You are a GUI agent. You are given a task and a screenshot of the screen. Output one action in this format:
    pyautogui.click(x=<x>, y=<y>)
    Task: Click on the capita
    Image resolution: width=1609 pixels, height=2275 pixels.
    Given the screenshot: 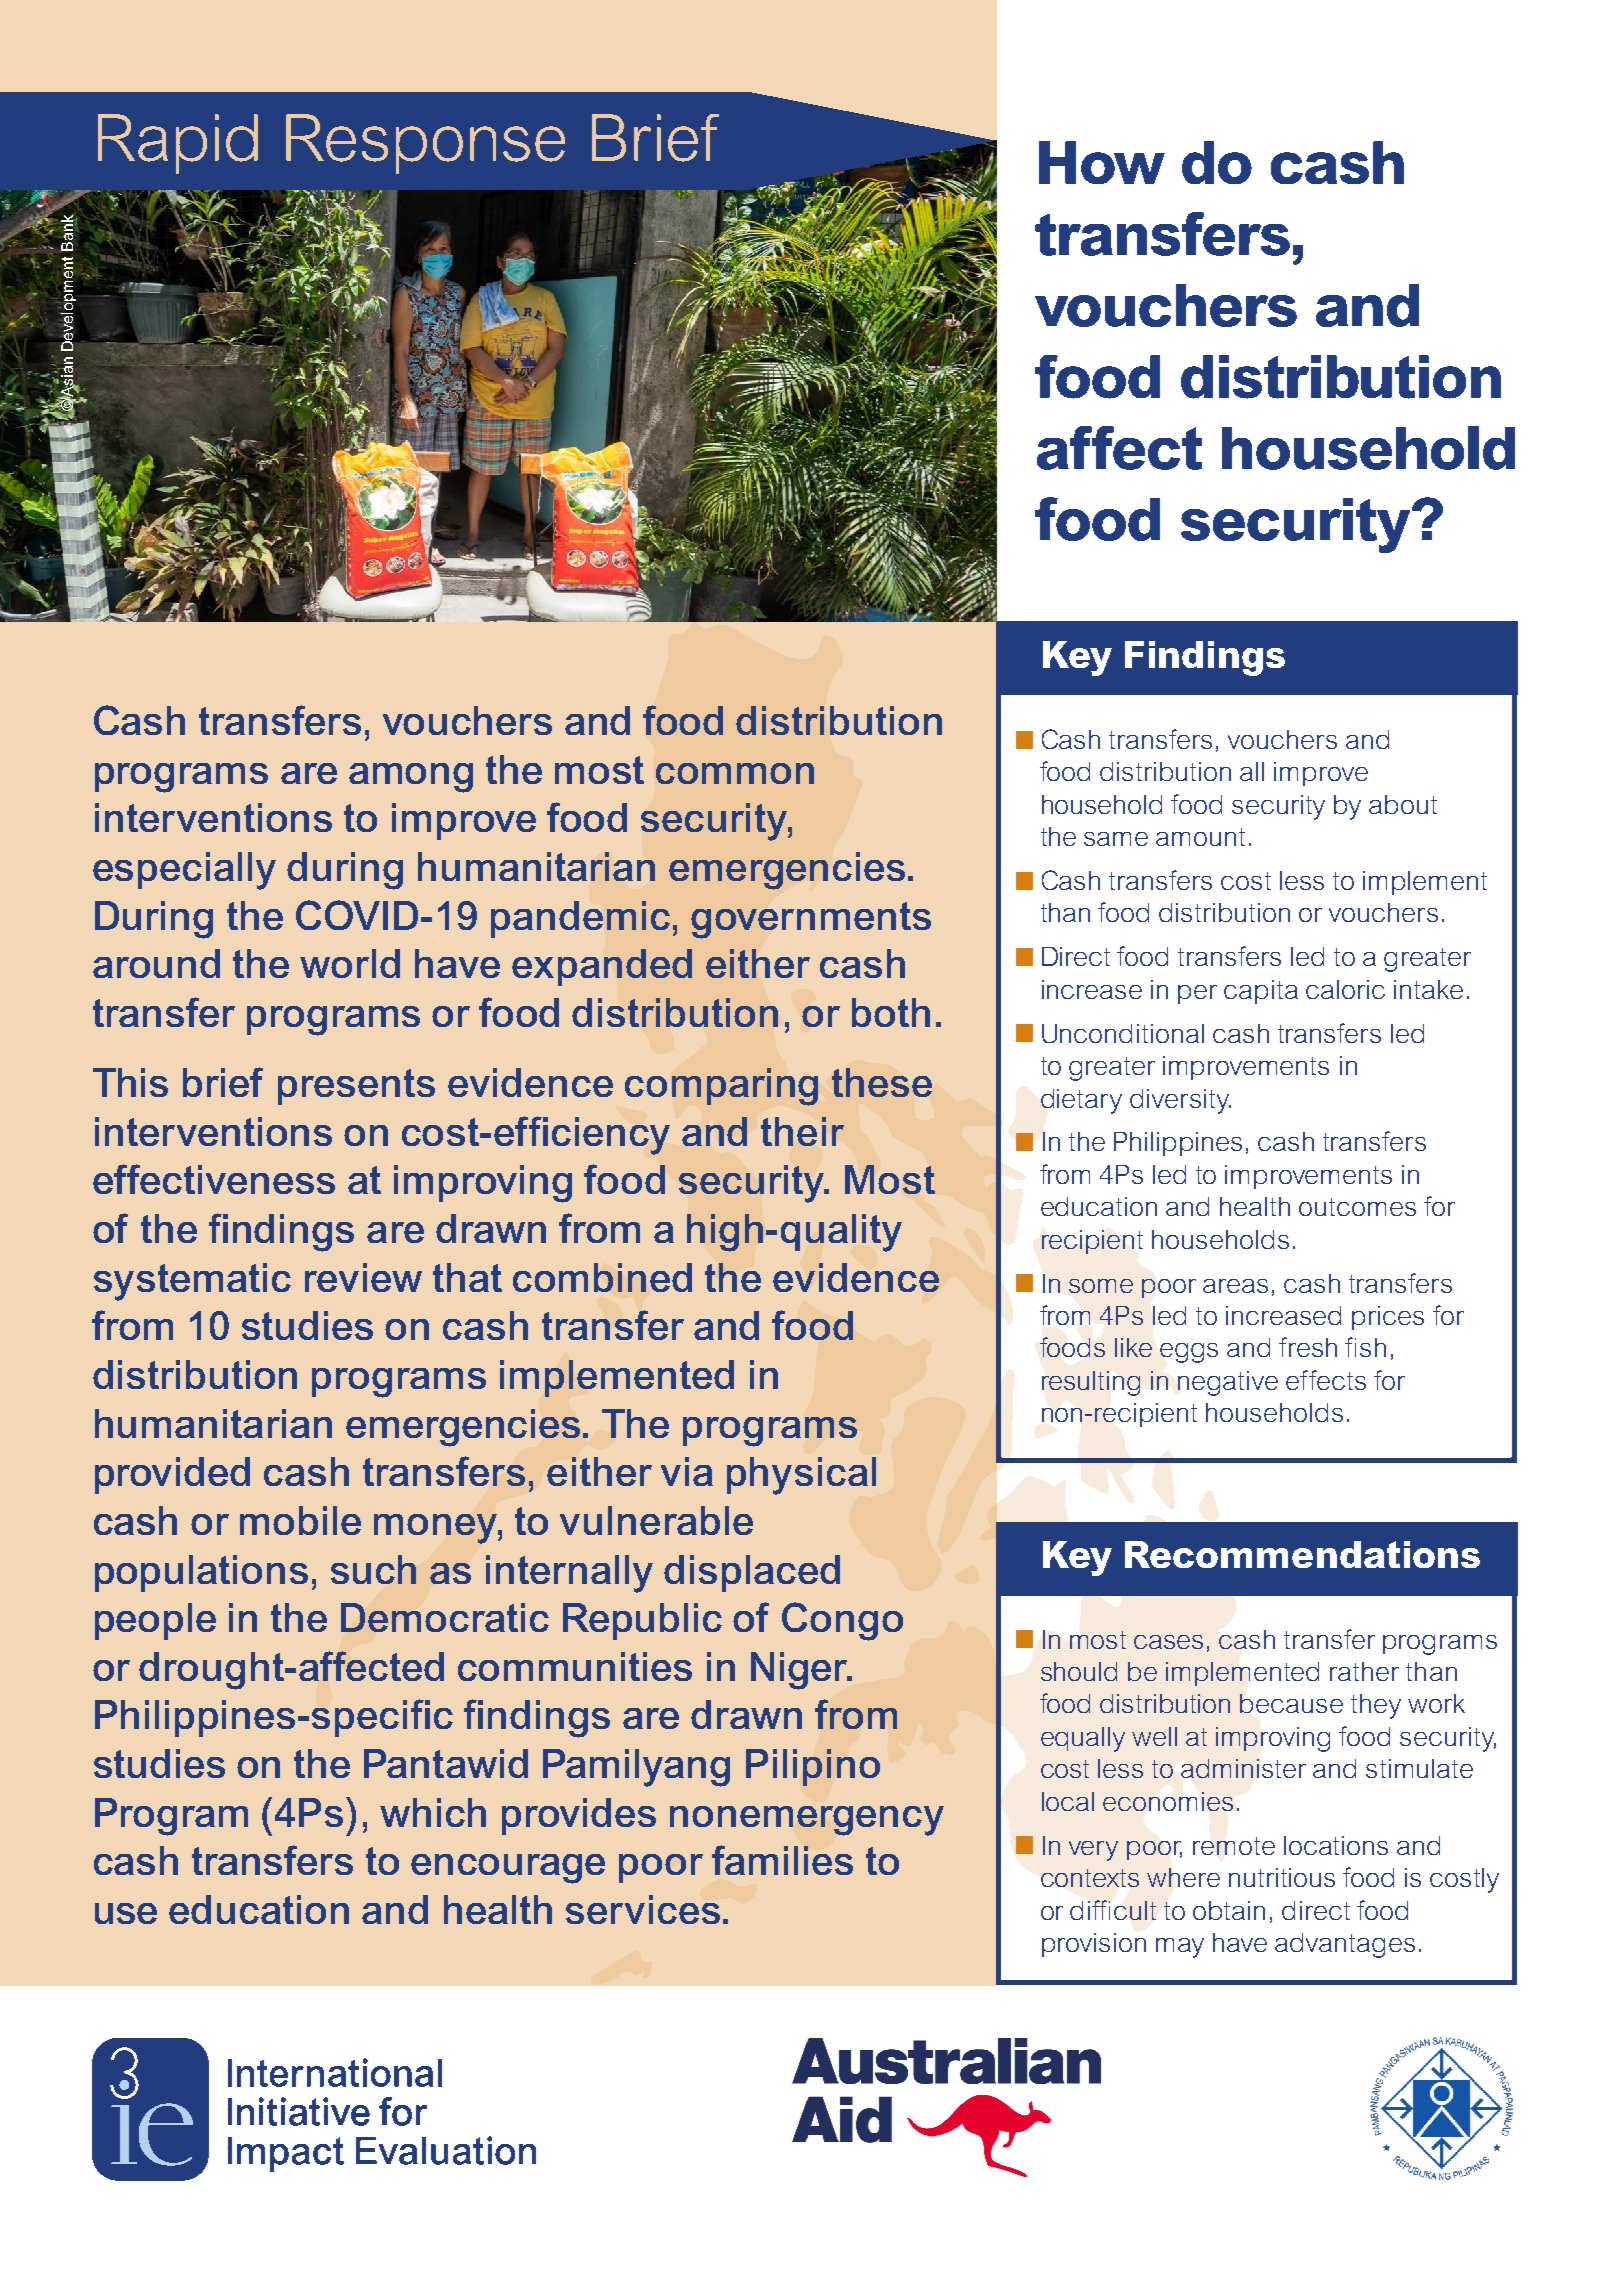 What is the action you would take?
    pyautogui.click(x=1261, y=992)
